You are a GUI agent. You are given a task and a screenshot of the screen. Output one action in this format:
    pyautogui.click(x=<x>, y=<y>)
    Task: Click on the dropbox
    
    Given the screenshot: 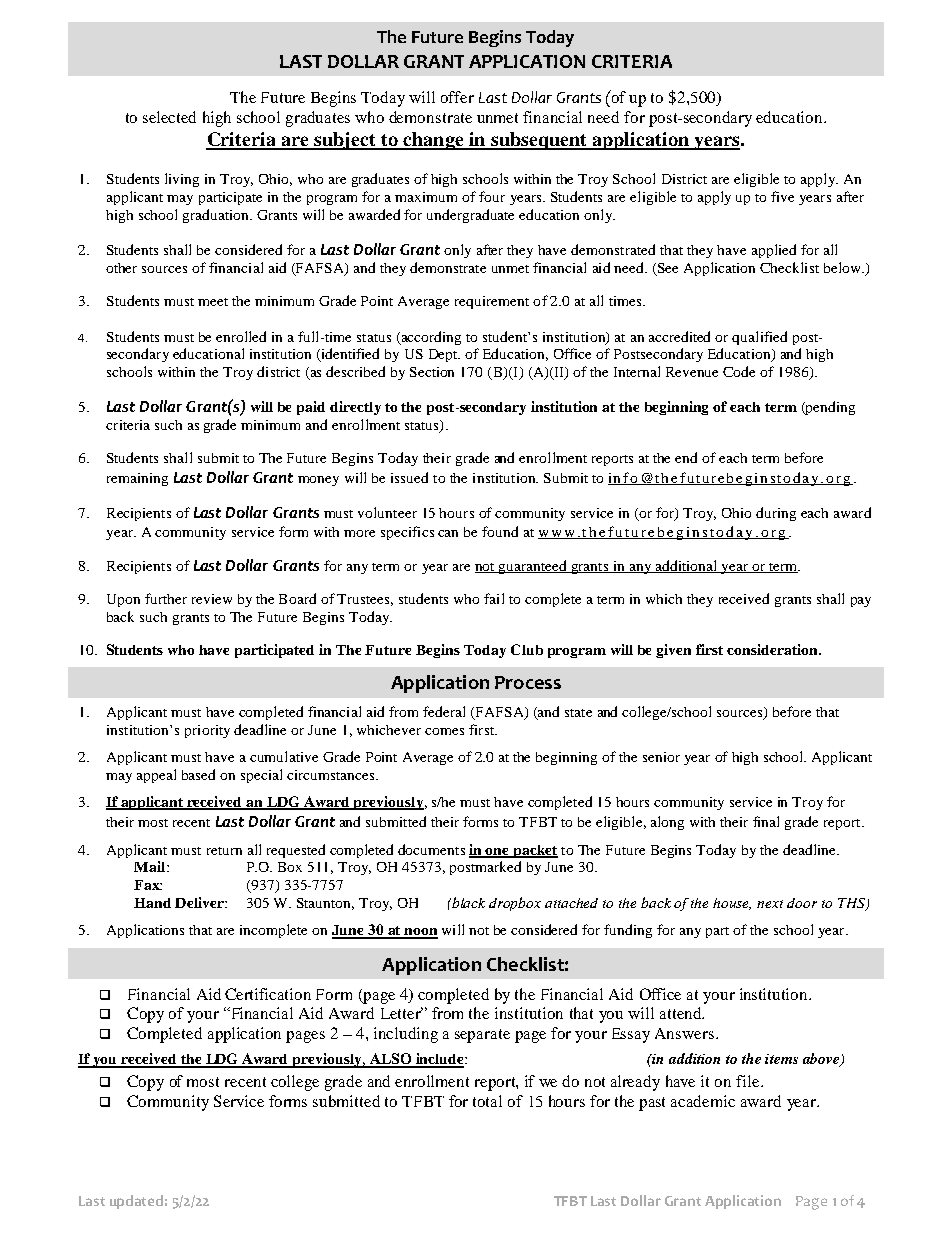 What is the action you would take?
    pyautogui.click(x=515, y=904)
